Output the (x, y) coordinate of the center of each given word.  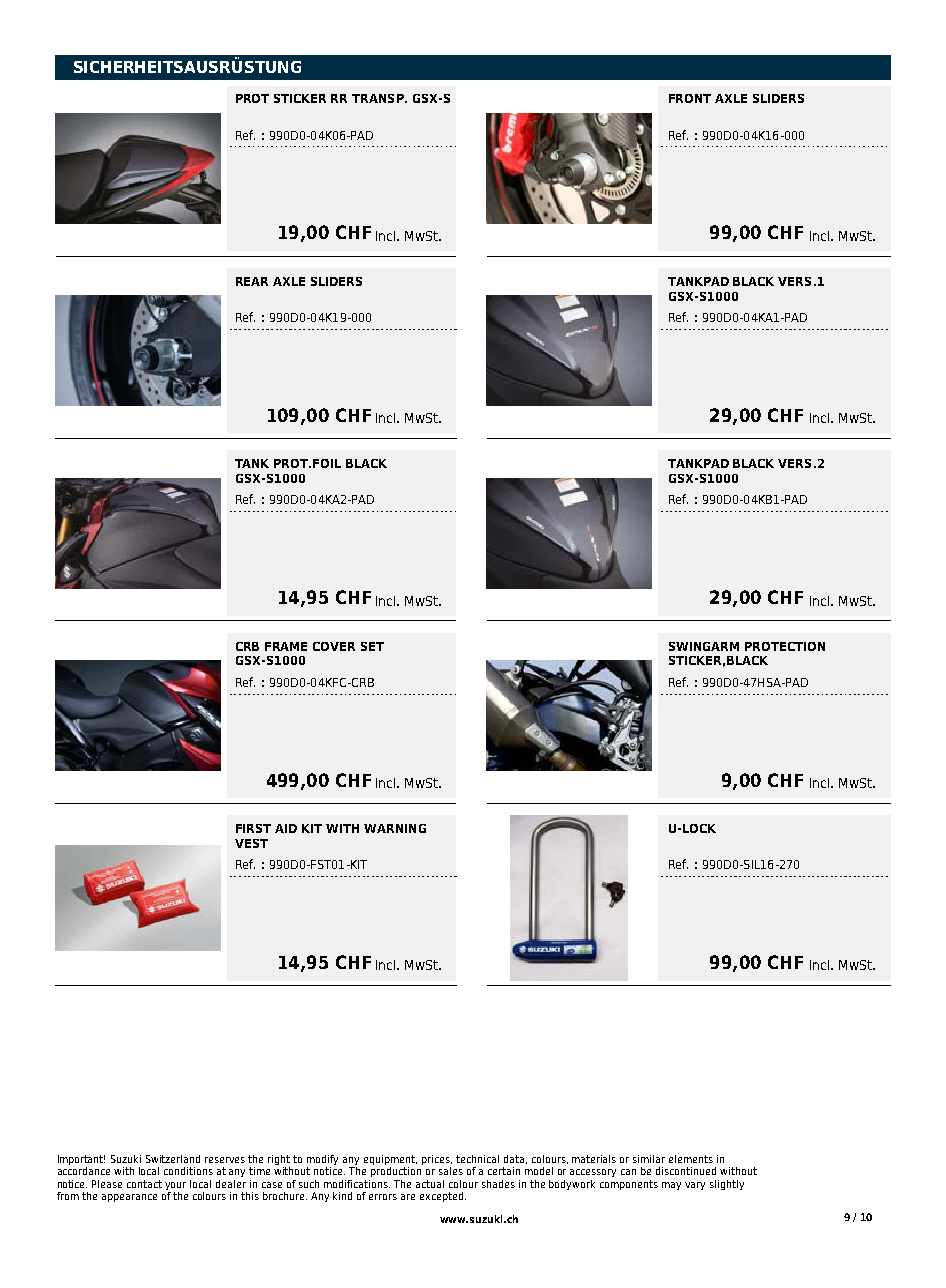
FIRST (253, 828)
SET (372, 646)
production (396, 1172)
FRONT (690, 98)
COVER (334, 646)
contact (144, 1184)
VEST (251, 843)
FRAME (286, 646)
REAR (252, 281)
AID (286, 828)
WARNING (395, 828)
